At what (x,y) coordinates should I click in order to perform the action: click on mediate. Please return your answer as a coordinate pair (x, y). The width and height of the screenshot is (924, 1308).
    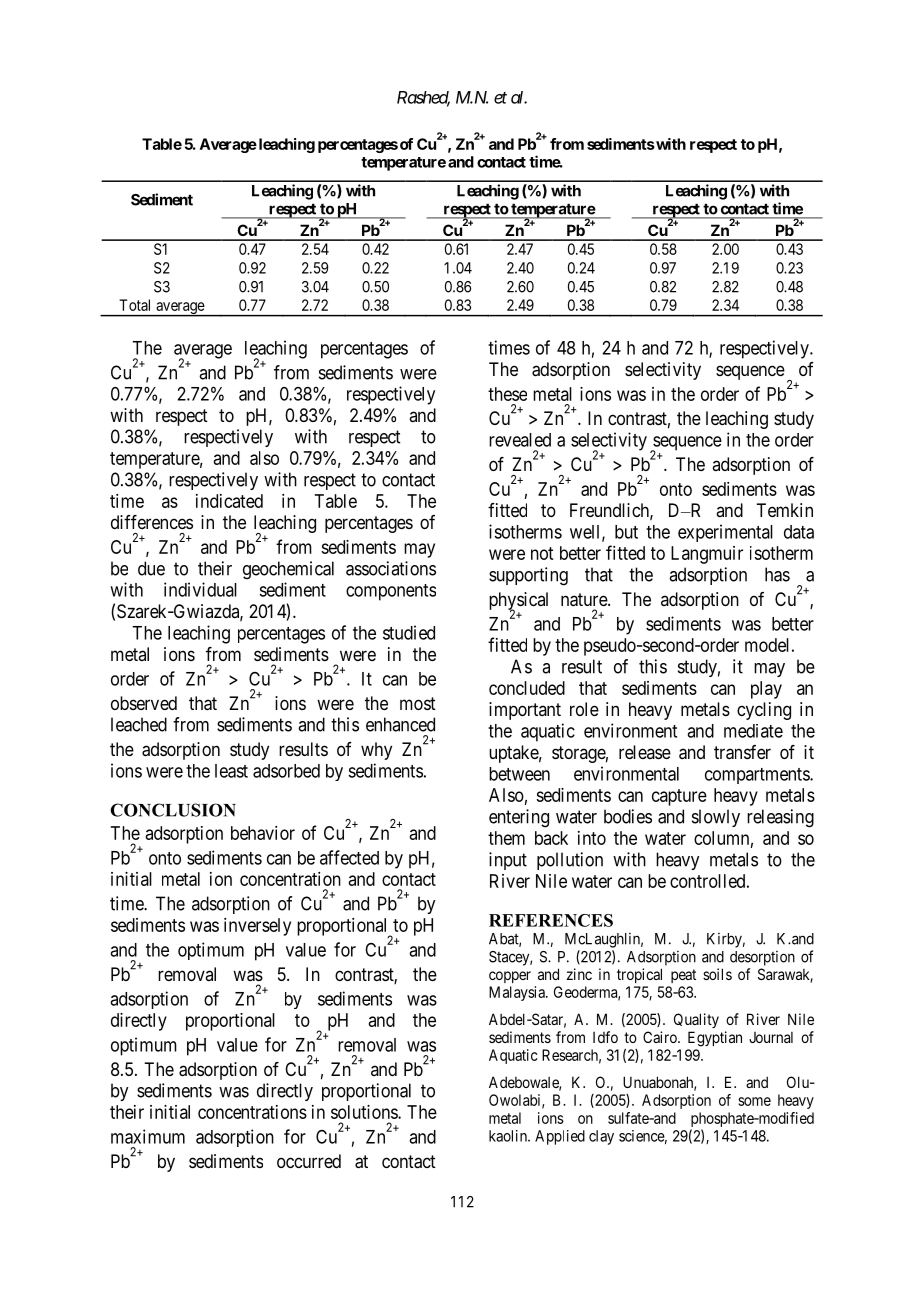
    Looking at the image, I should click on (753, 731).
